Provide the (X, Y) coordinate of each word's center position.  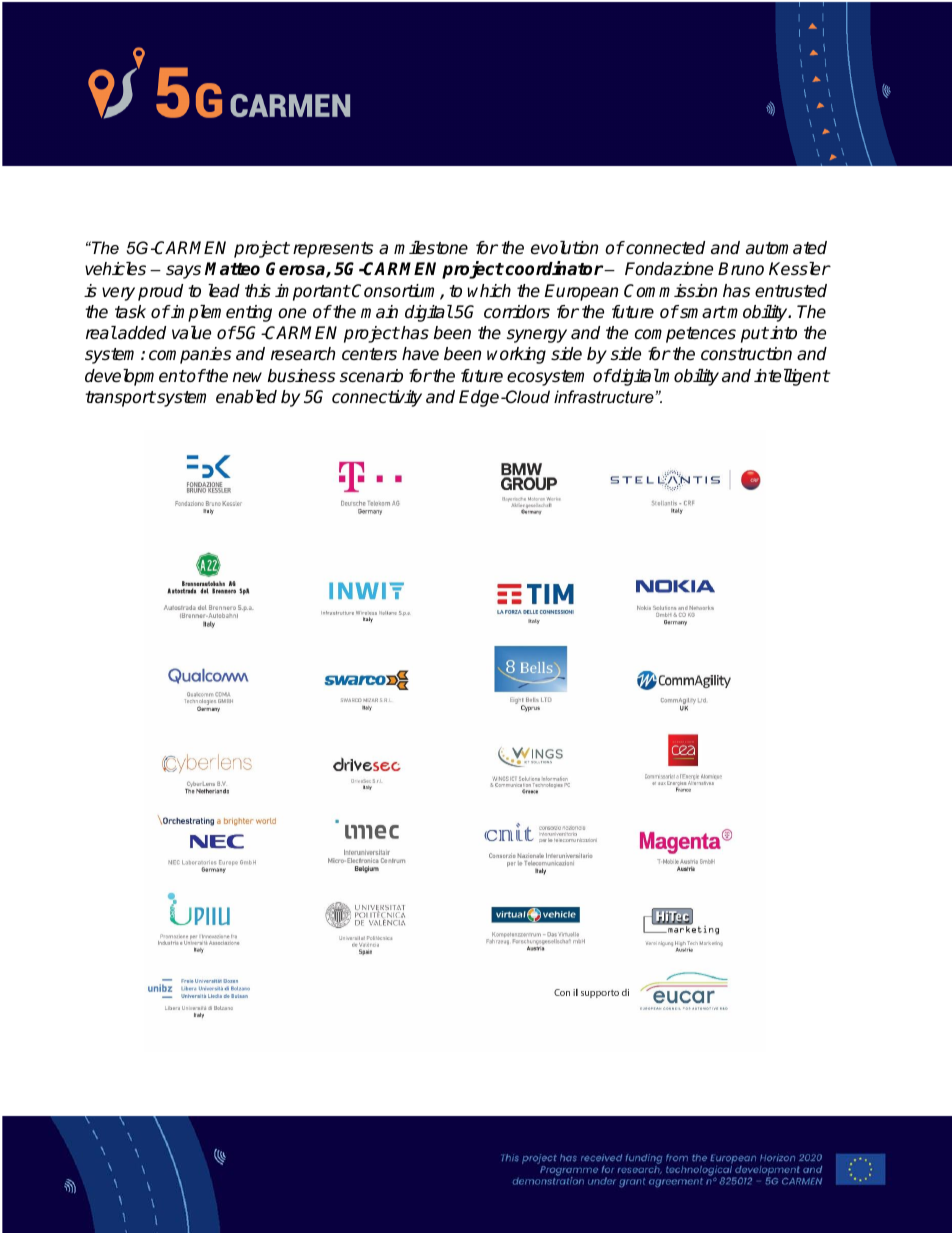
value (191, 333)
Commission (670, 291)
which (489, 290)
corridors (517, 312)
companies (190, 355)
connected (664, 248)
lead (224, 291)
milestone (431, 248)
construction (746, 354)
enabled (246, 397)
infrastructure (605, 396)
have (420, 354)
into (783, 332)
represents (333, 250)
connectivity (377, 398)
